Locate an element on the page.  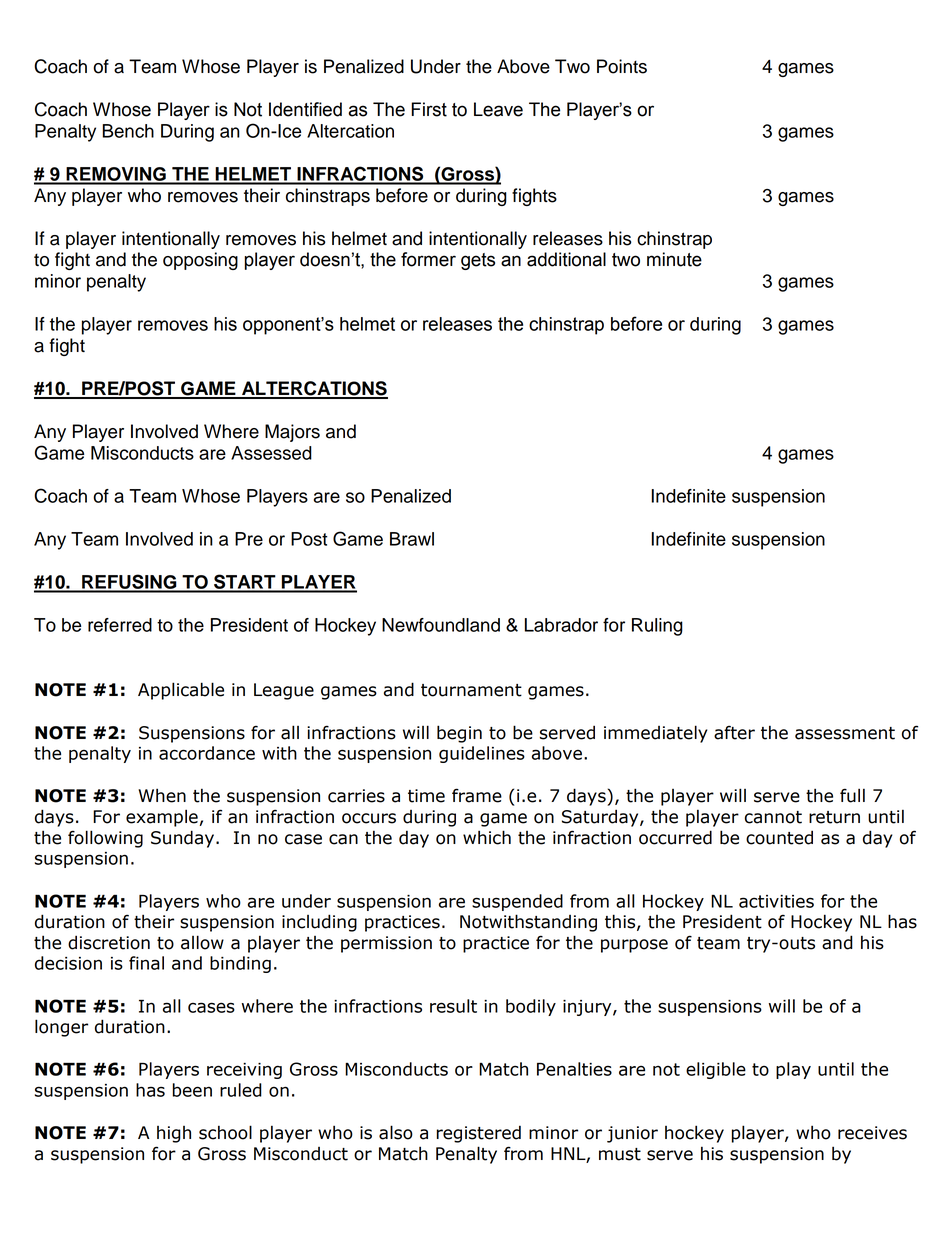
Points is located at coordinates (622, 66).
